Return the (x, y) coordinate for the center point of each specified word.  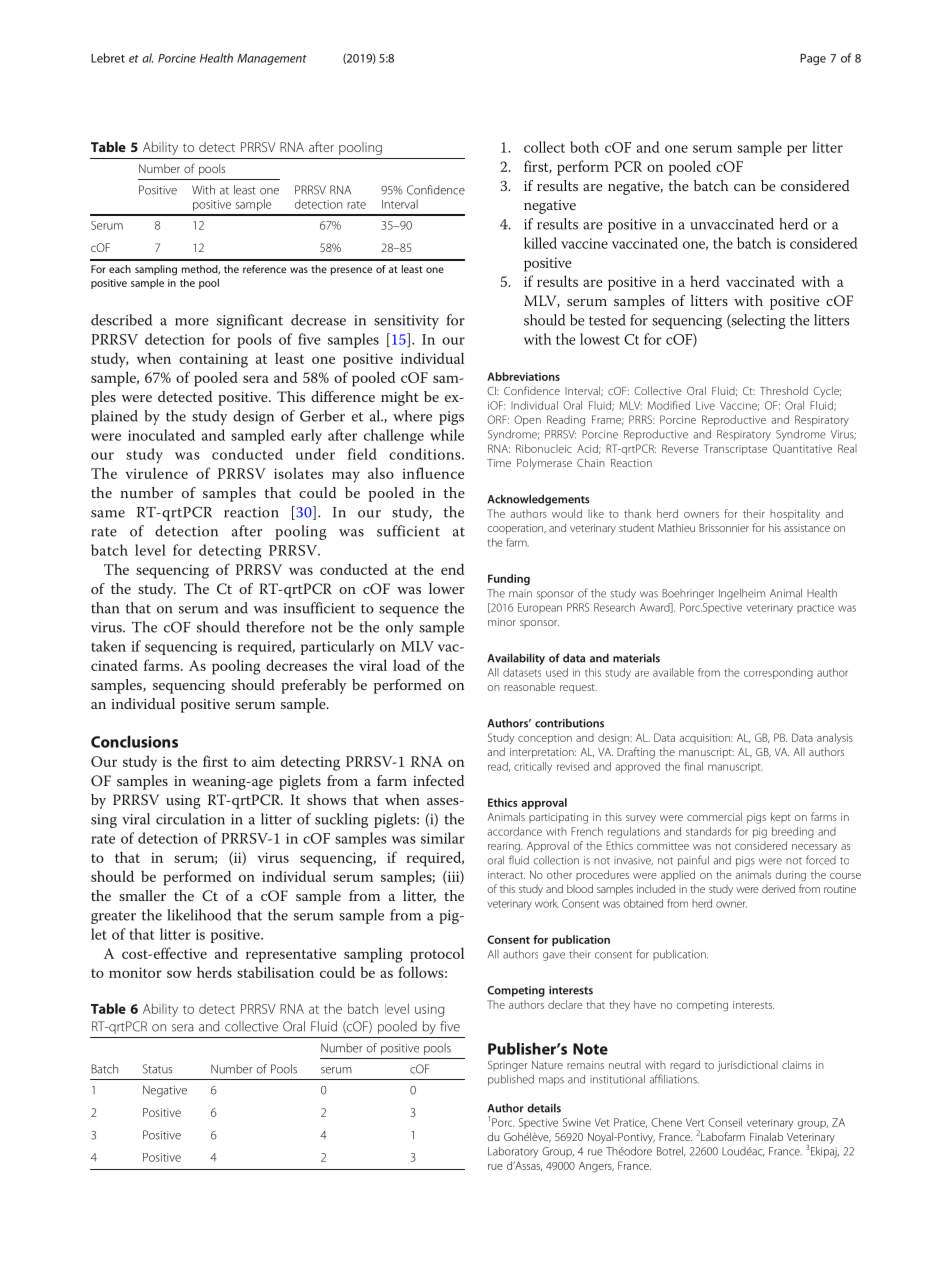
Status (157, 1069)
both (584, 147)
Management (272, 59)
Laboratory (513, 1152)
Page (813, 59)
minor (502, 622)
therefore (275, 627)
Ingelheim (742, 594)
